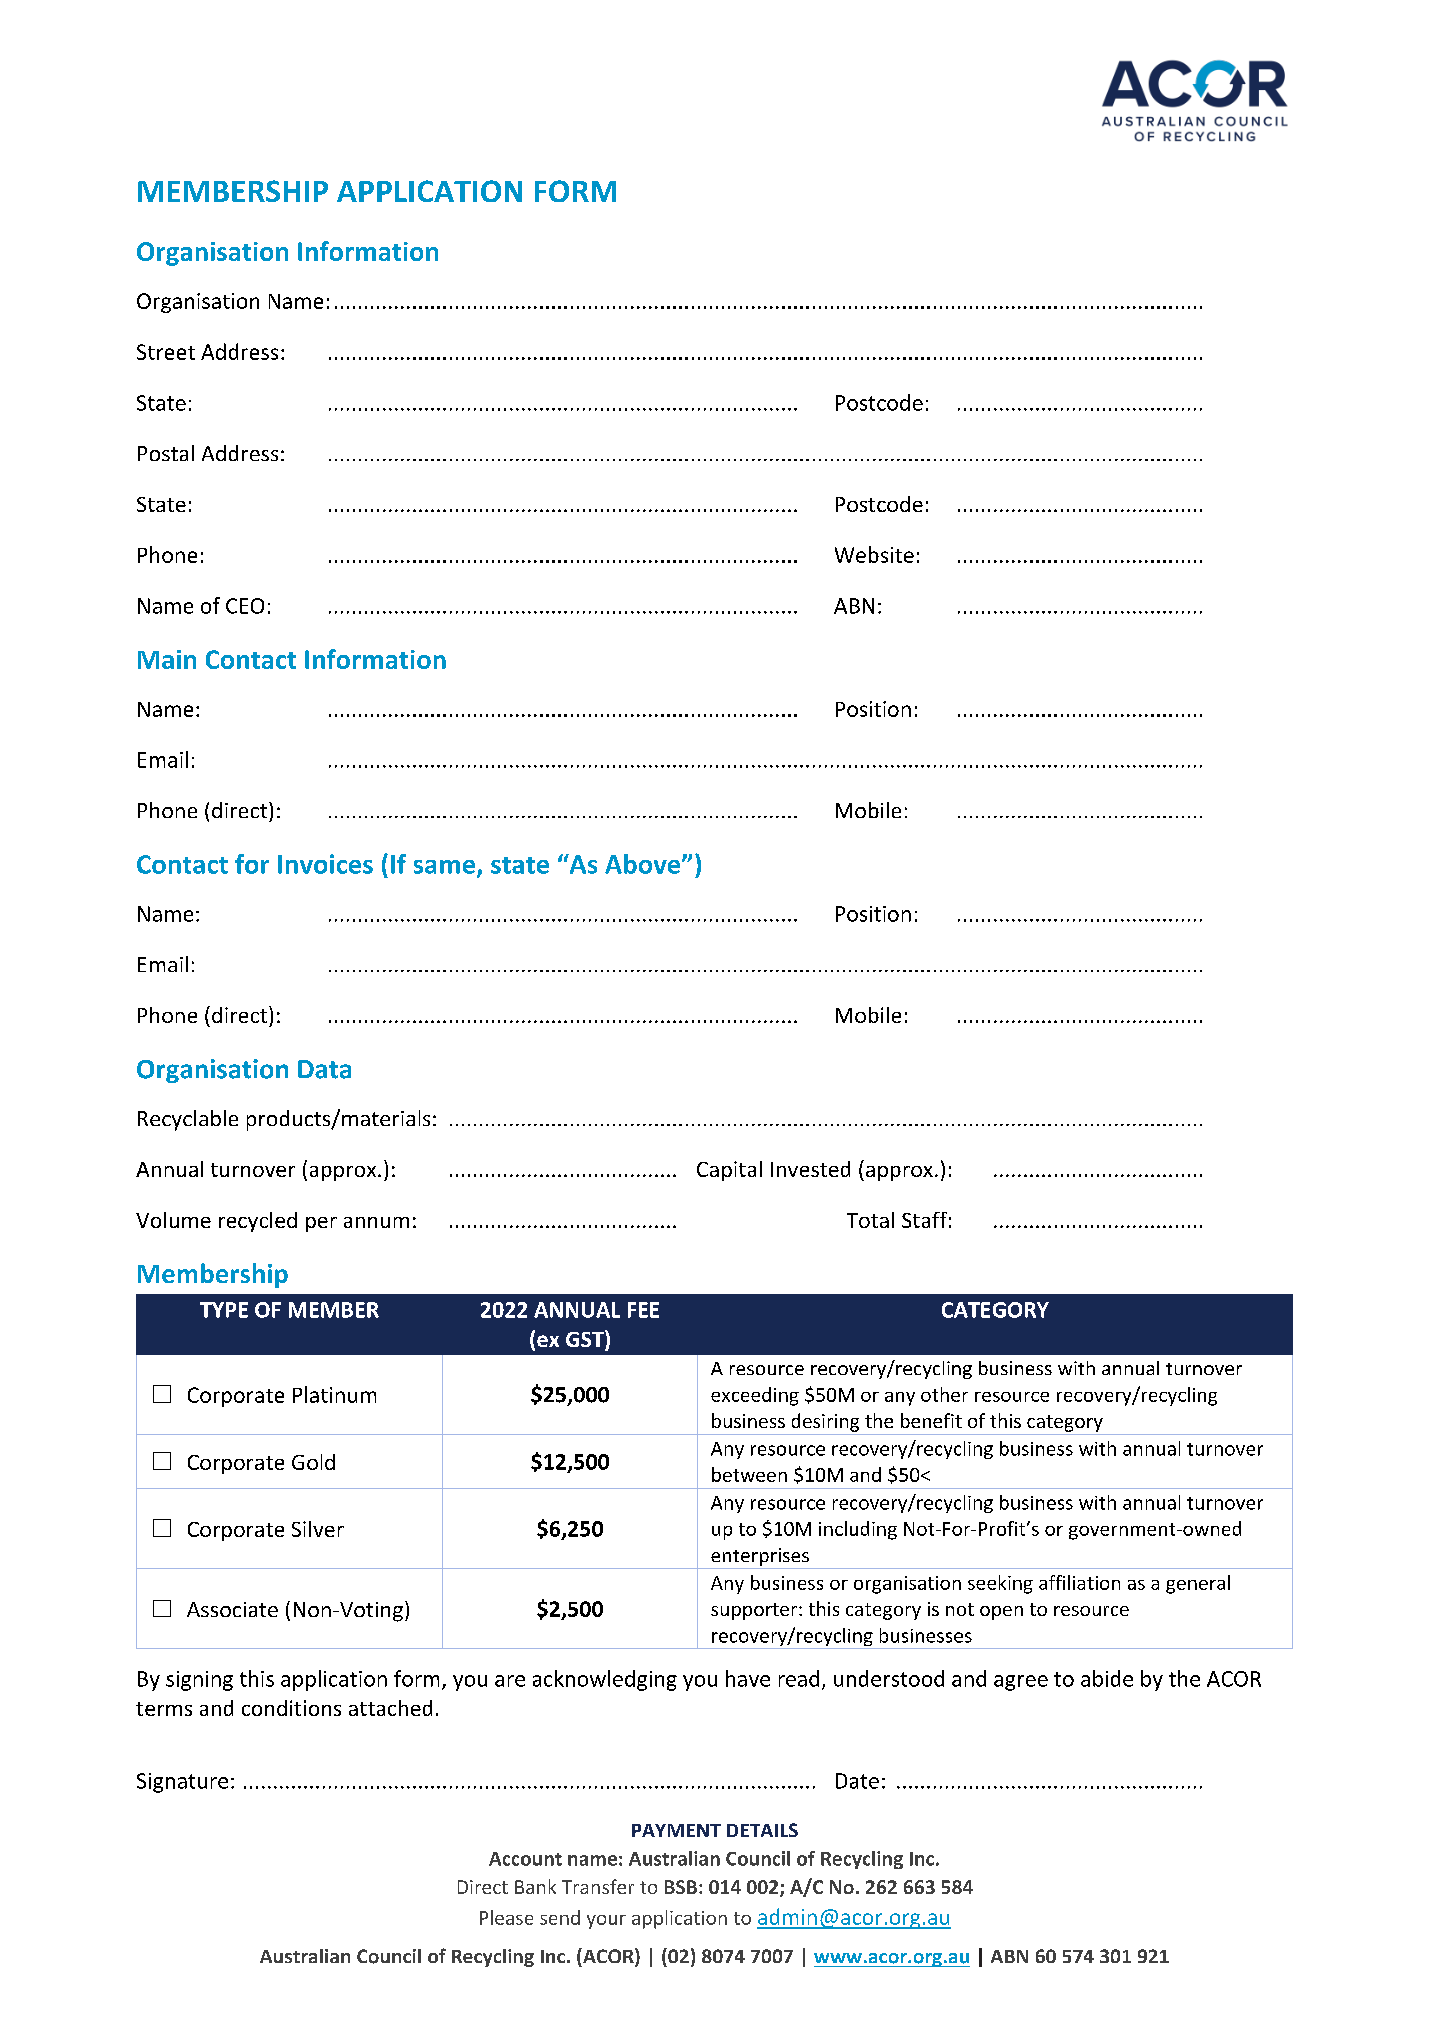 This screenshot has height=2020, width=1429. I want to click on BSB, so click(681, 1887).
